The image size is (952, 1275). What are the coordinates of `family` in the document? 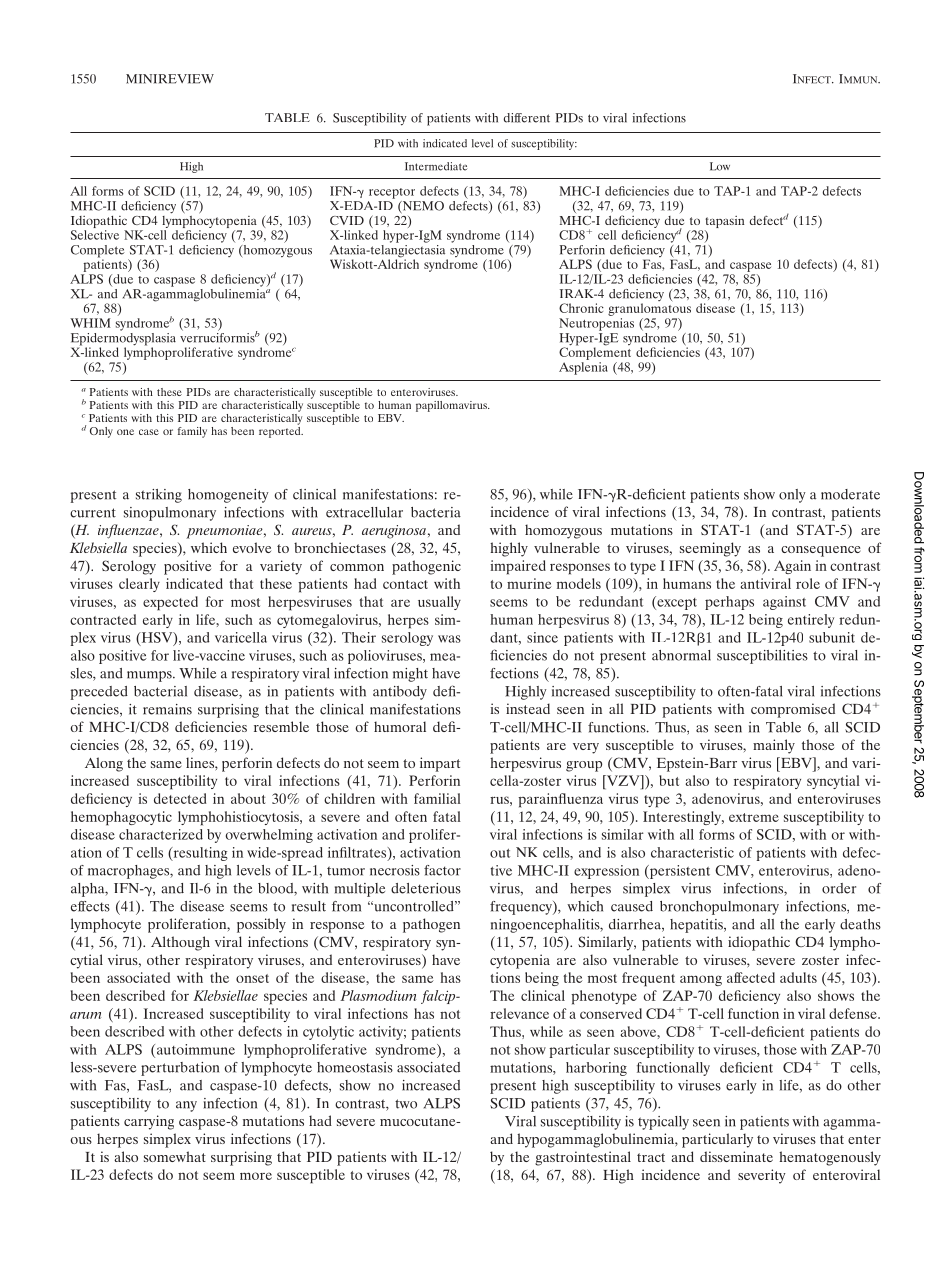 It's located at (192, 432).
